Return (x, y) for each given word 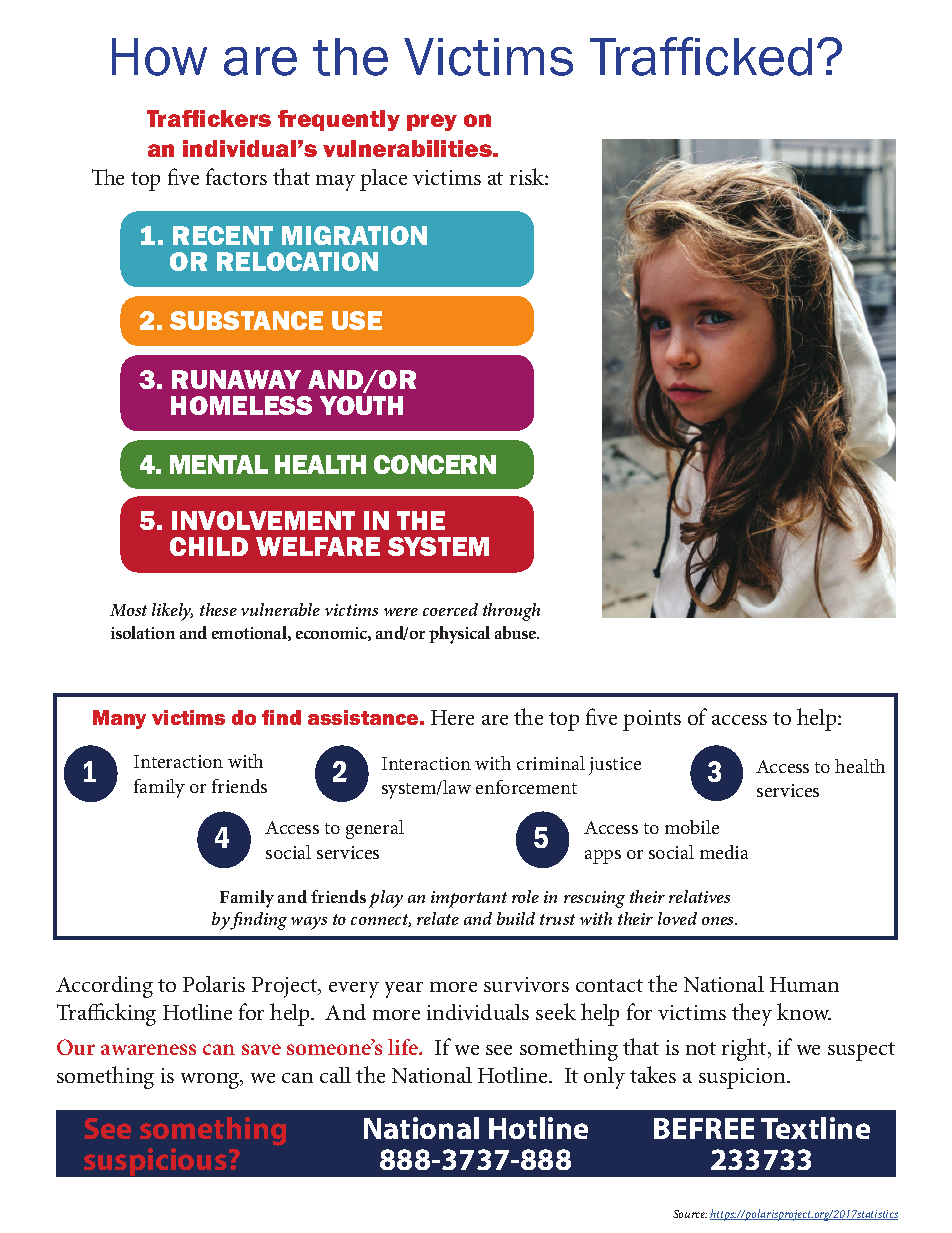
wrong (211, 1081)
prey (432, 122)
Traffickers (209, 118)
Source (690, 1214)
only (604, 1078)
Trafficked (701, 56)
